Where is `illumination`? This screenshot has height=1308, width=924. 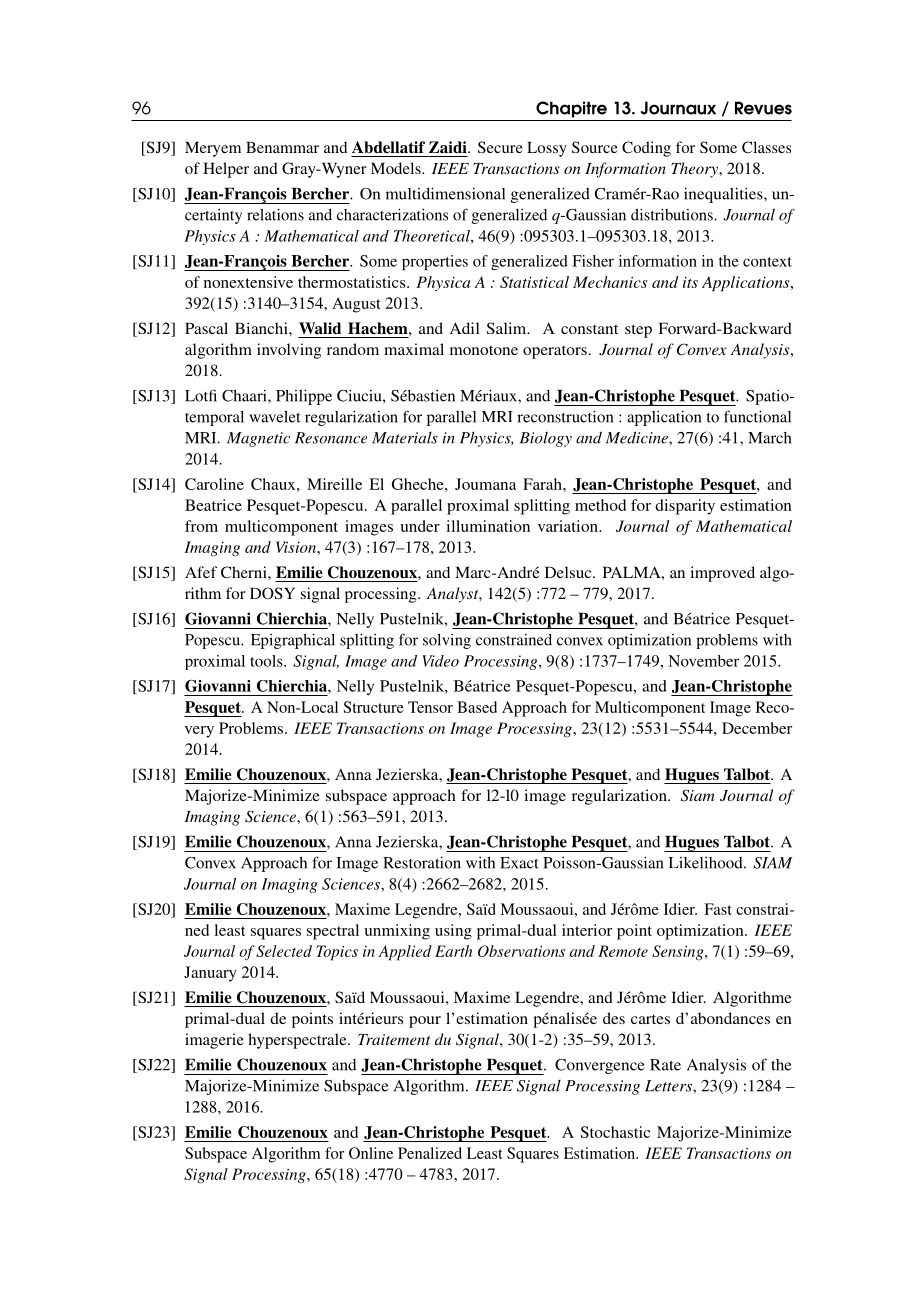 illumination is located at coordinates (488, 526).
